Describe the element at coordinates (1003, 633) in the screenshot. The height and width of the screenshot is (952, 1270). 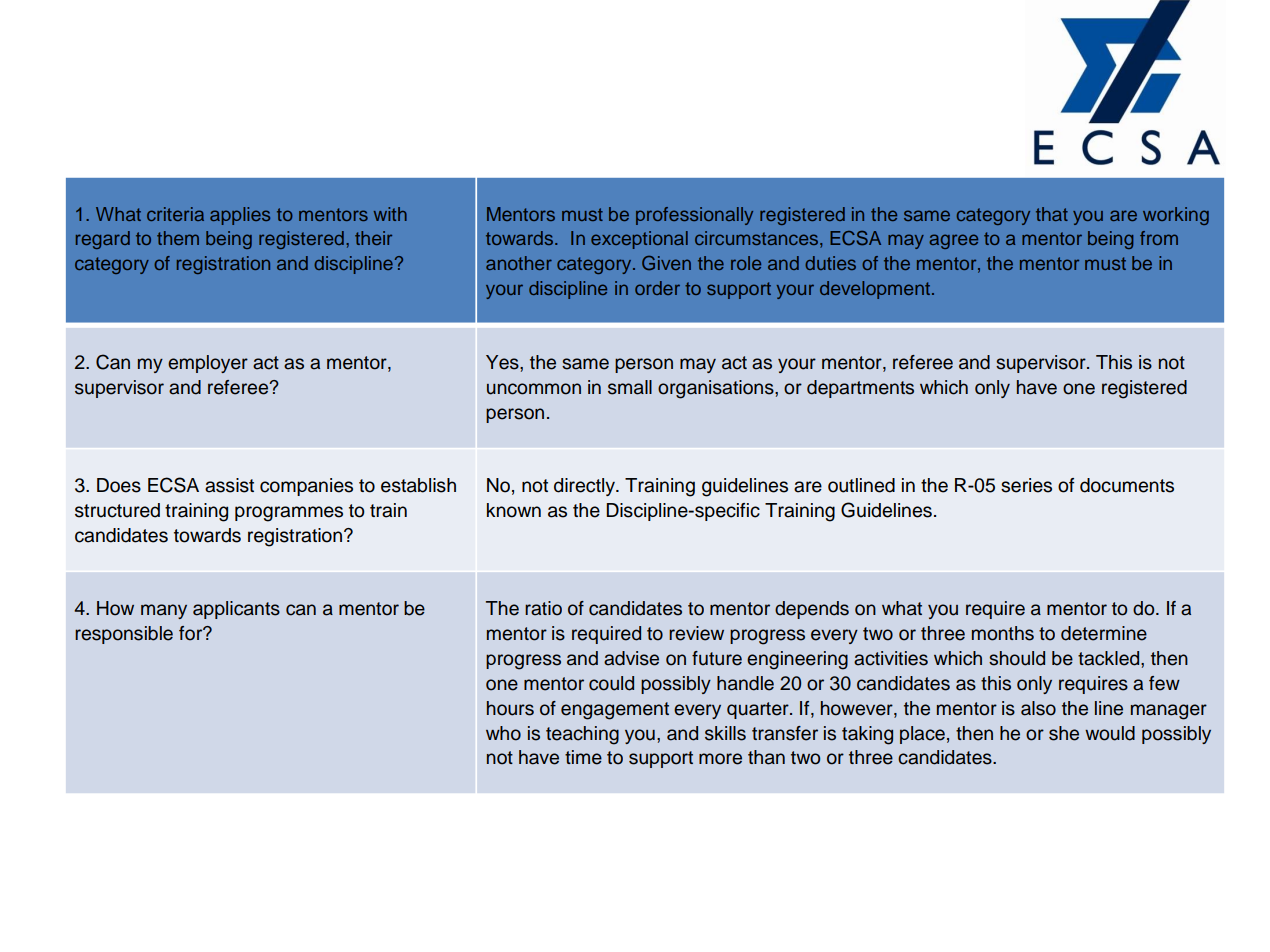
I see `months` at that location.
